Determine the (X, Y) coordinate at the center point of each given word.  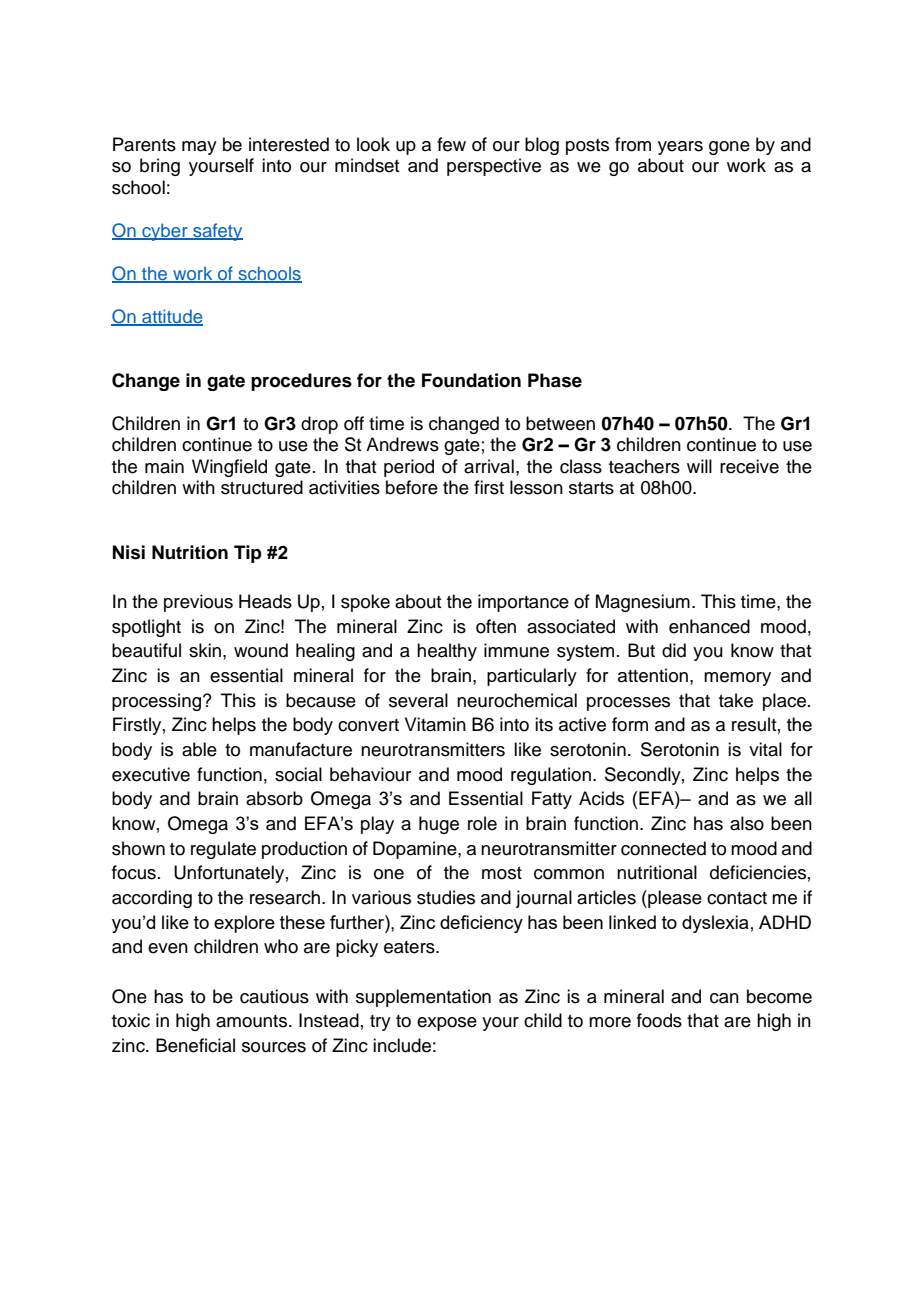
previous (198, 603)
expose (447, 1024)
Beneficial (195, 1045)
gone (729, 148)
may (199, 148)
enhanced (709, 626)
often (496, 626)
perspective (494, 167)
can (724, 998)
